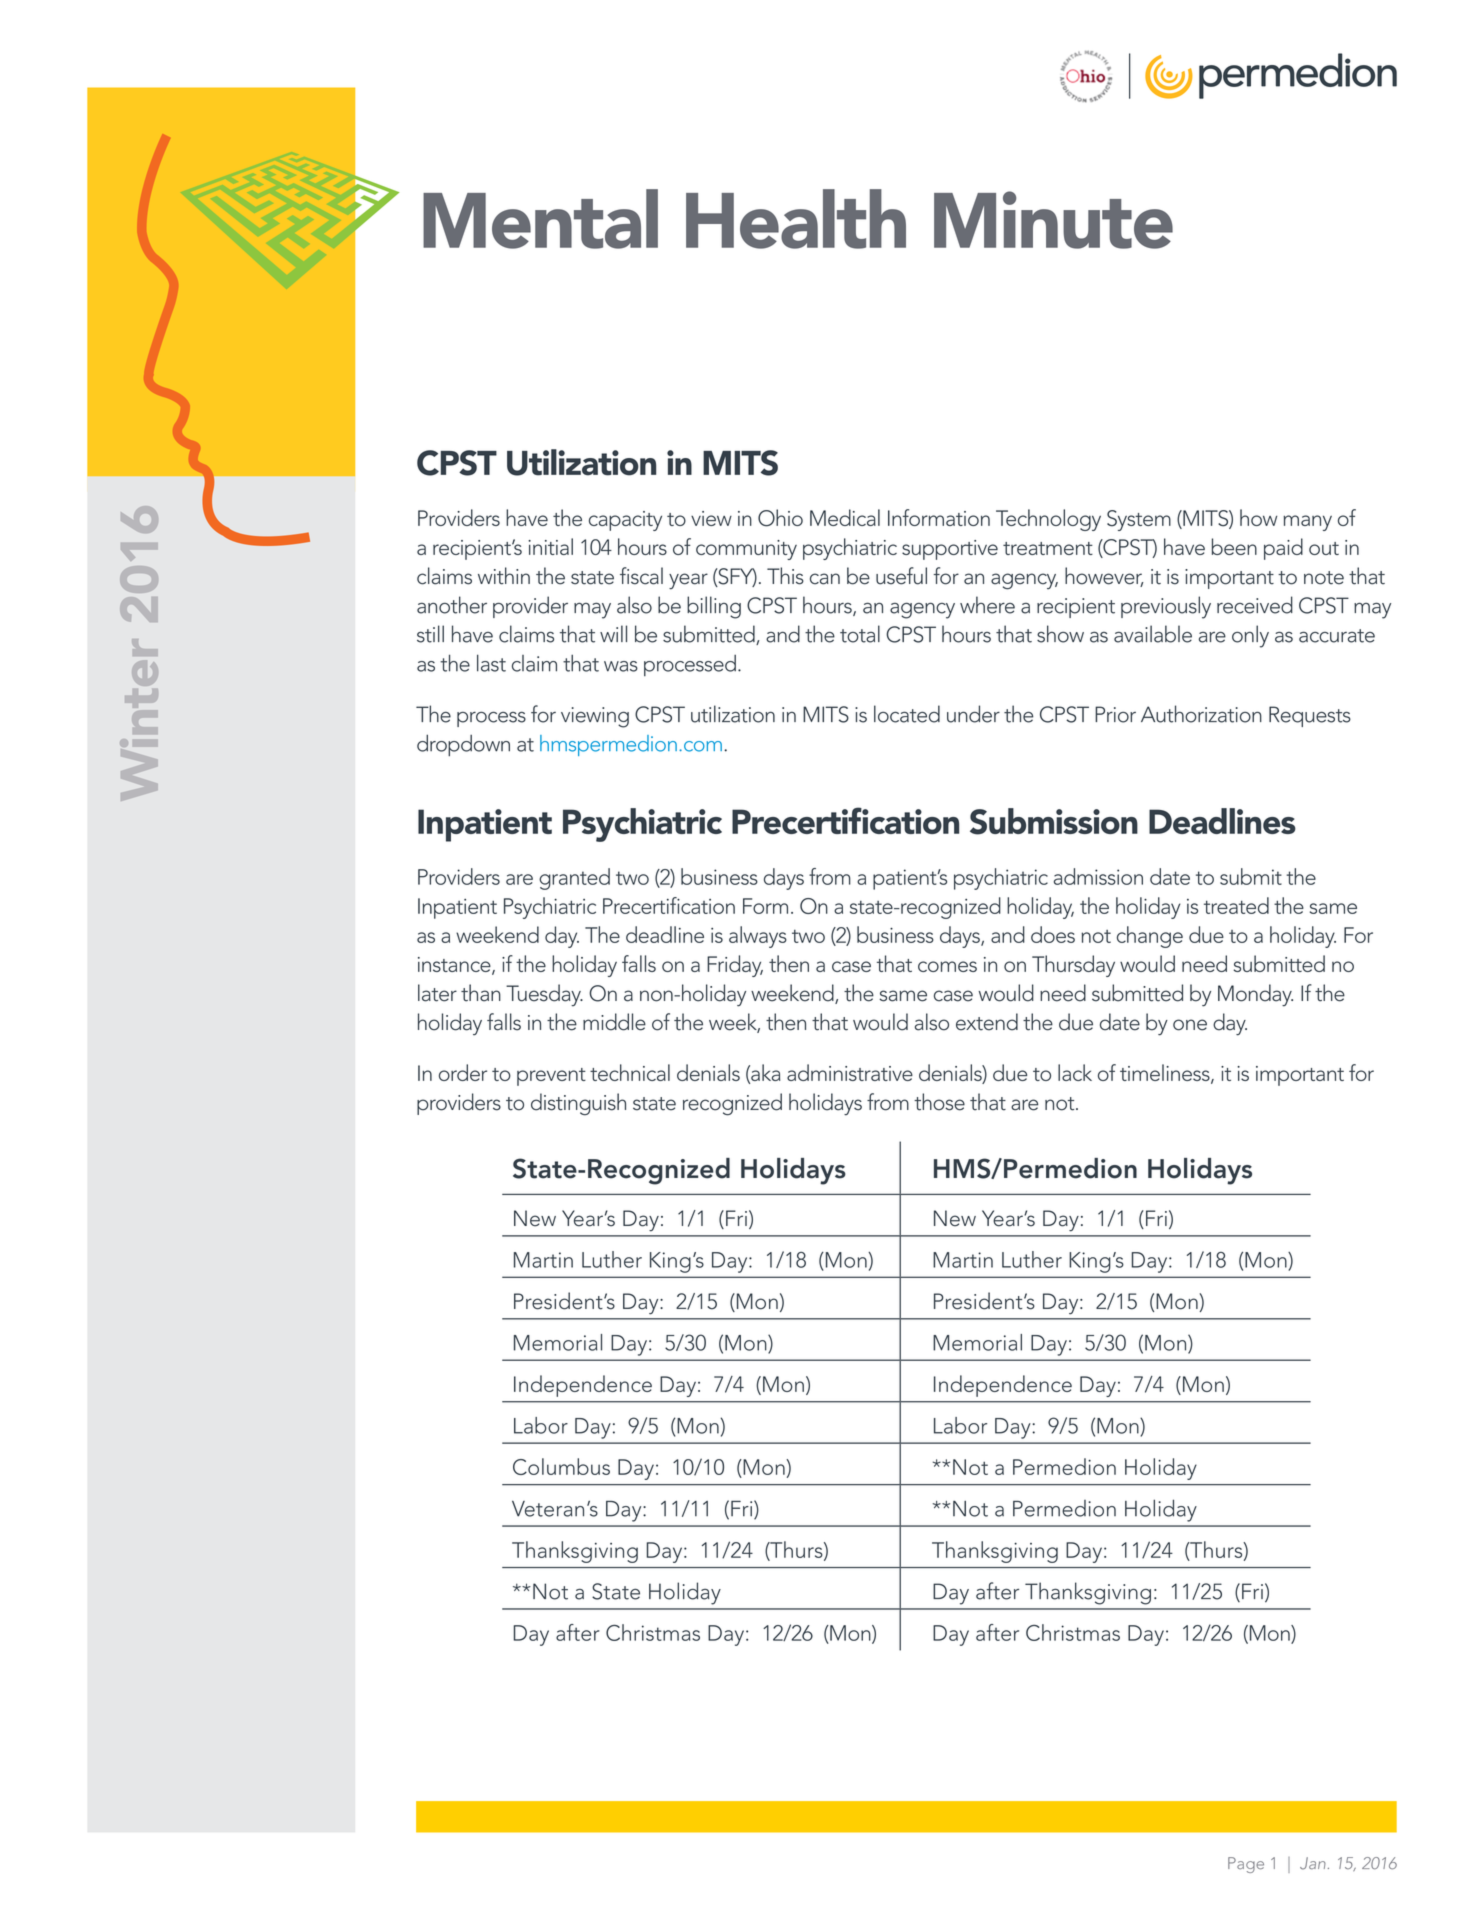 This screenshot has width=1484, height=1920. Describe the element at coordinates (540, 219) in the screenshot. I see `Mental` at that location.
